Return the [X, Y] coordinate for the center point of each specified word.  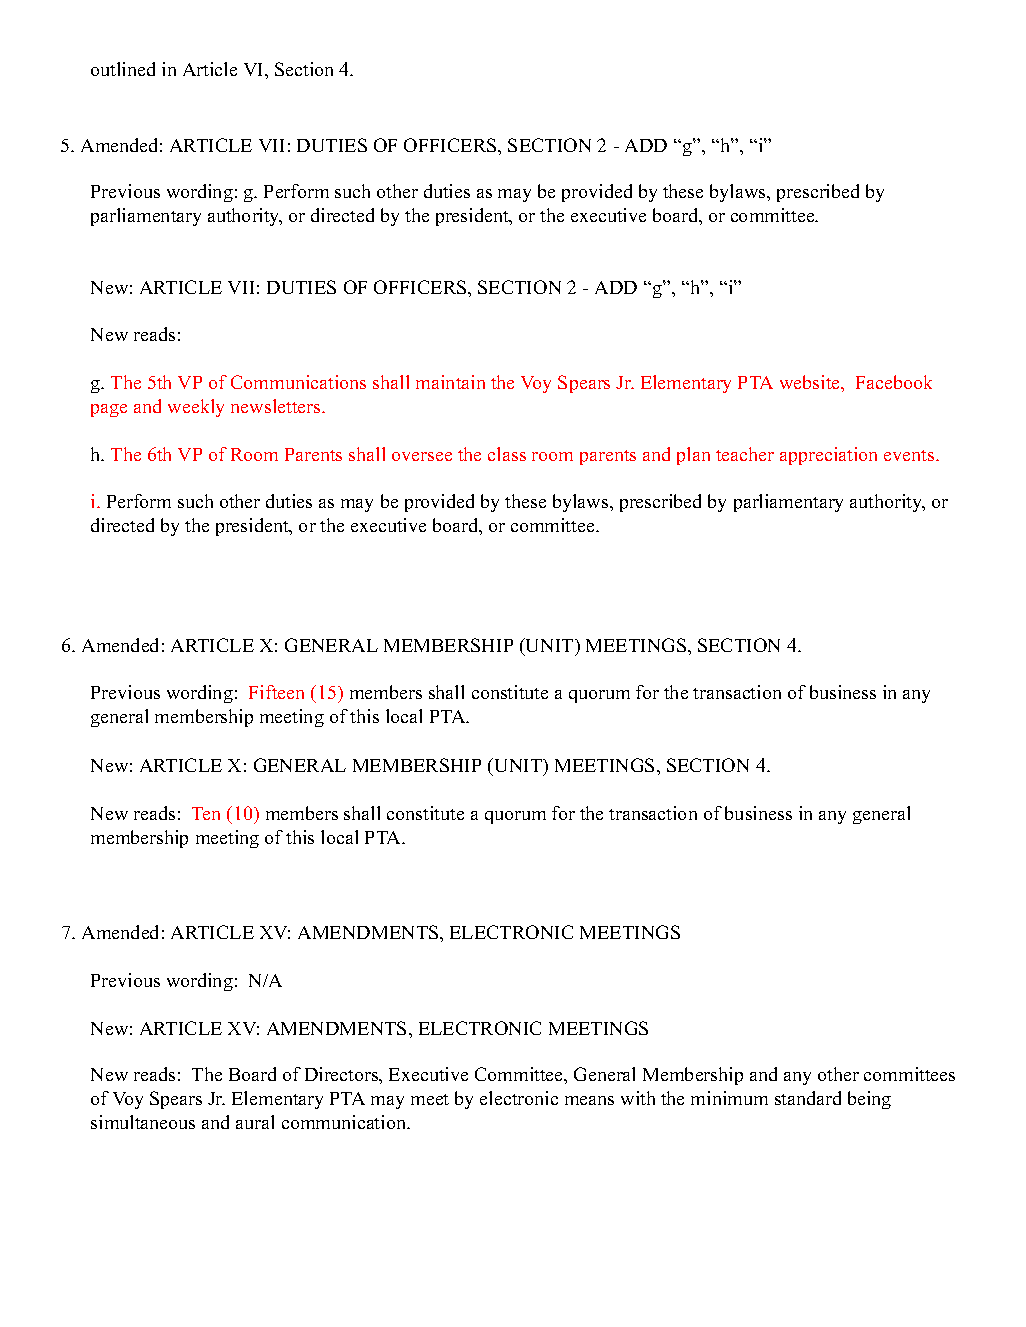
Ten [206, 813]
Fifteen [276, 692]
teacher [745, 454]
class [507, 454]
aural [255, 1122]
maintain [450, 382]
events [910, 455]
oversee [422, 456]
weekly [196, 408]
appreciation [828, 456]
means [589, 1100]
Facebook [894, 382]
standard [808, 1098]
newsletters [277, 406]
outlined [123, 69]
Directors [343, 1075]
